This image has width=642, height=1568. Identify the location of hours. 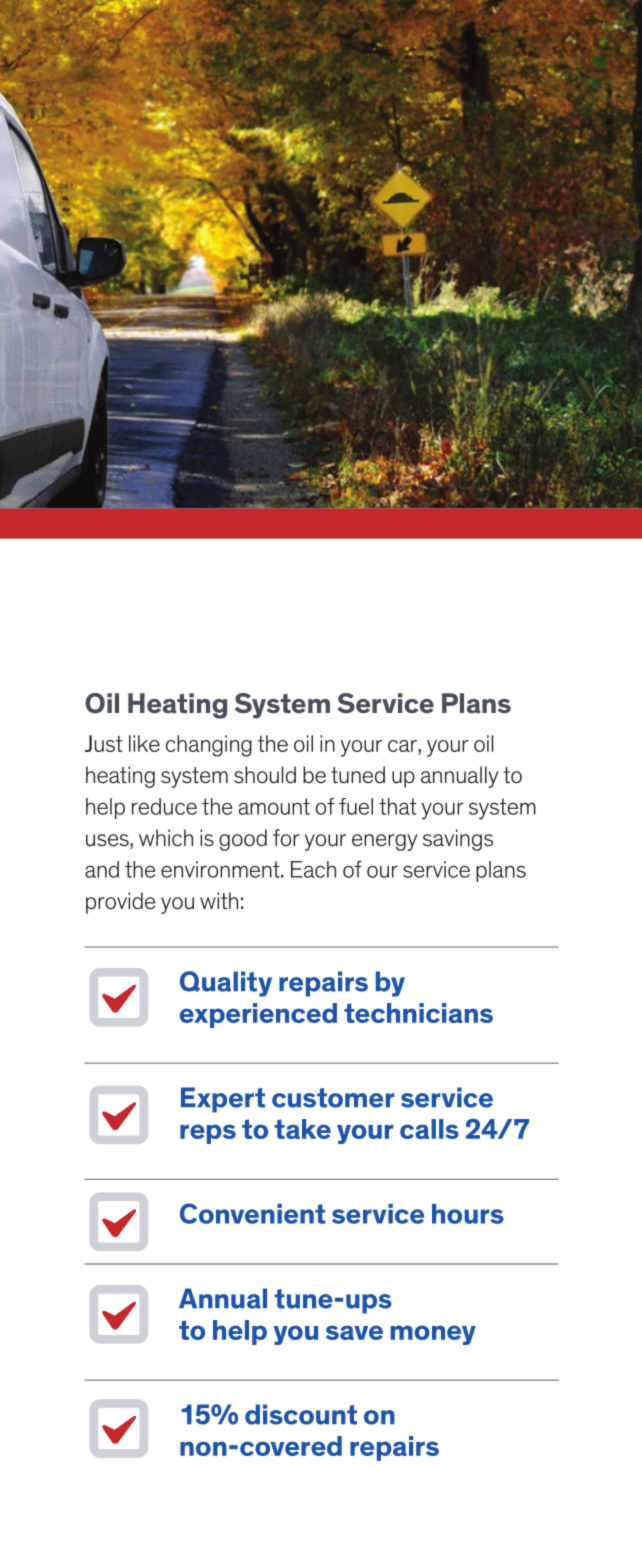
(468, 1214).
